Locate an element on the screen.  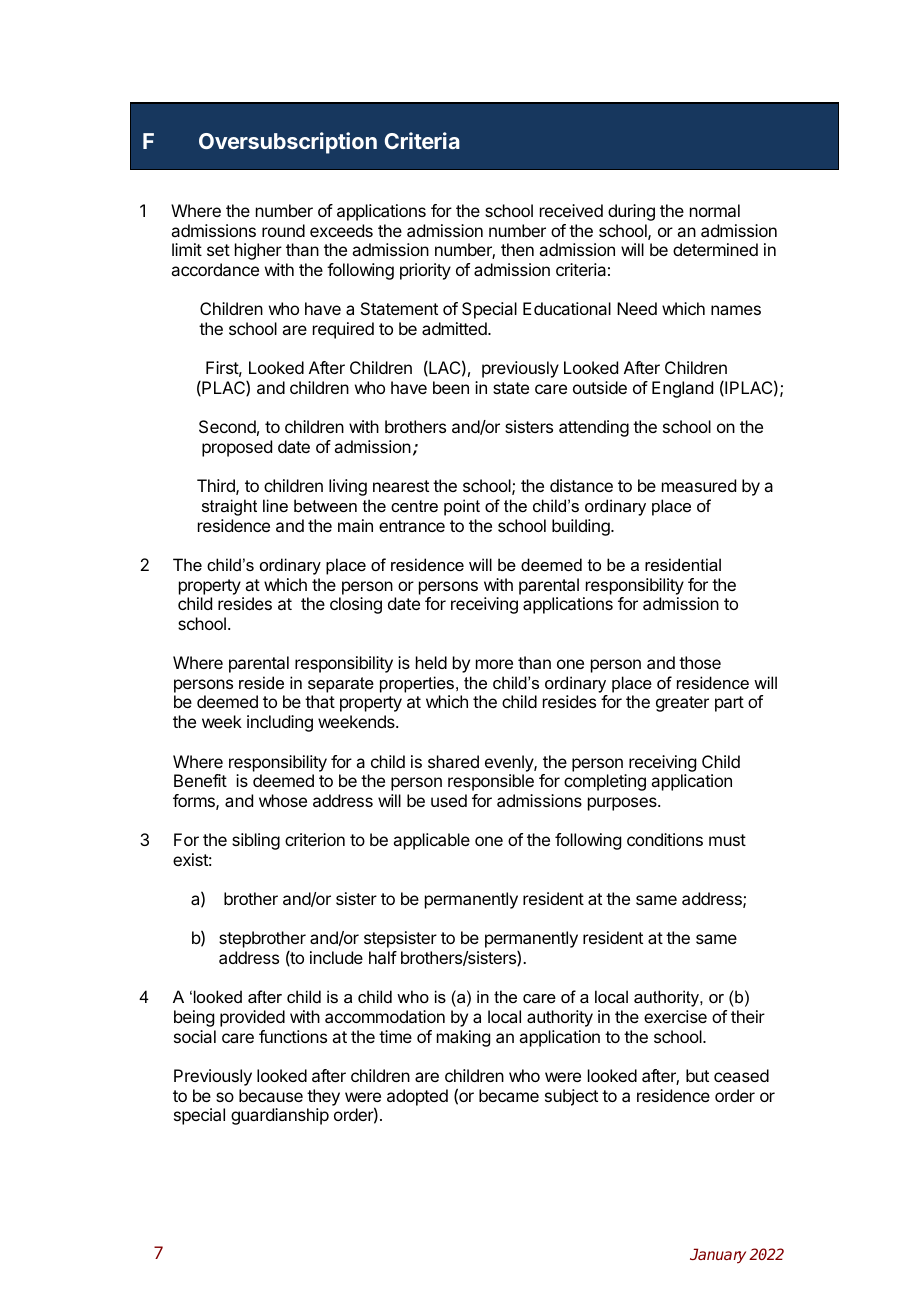
then is located at coordinates (517, 249).
